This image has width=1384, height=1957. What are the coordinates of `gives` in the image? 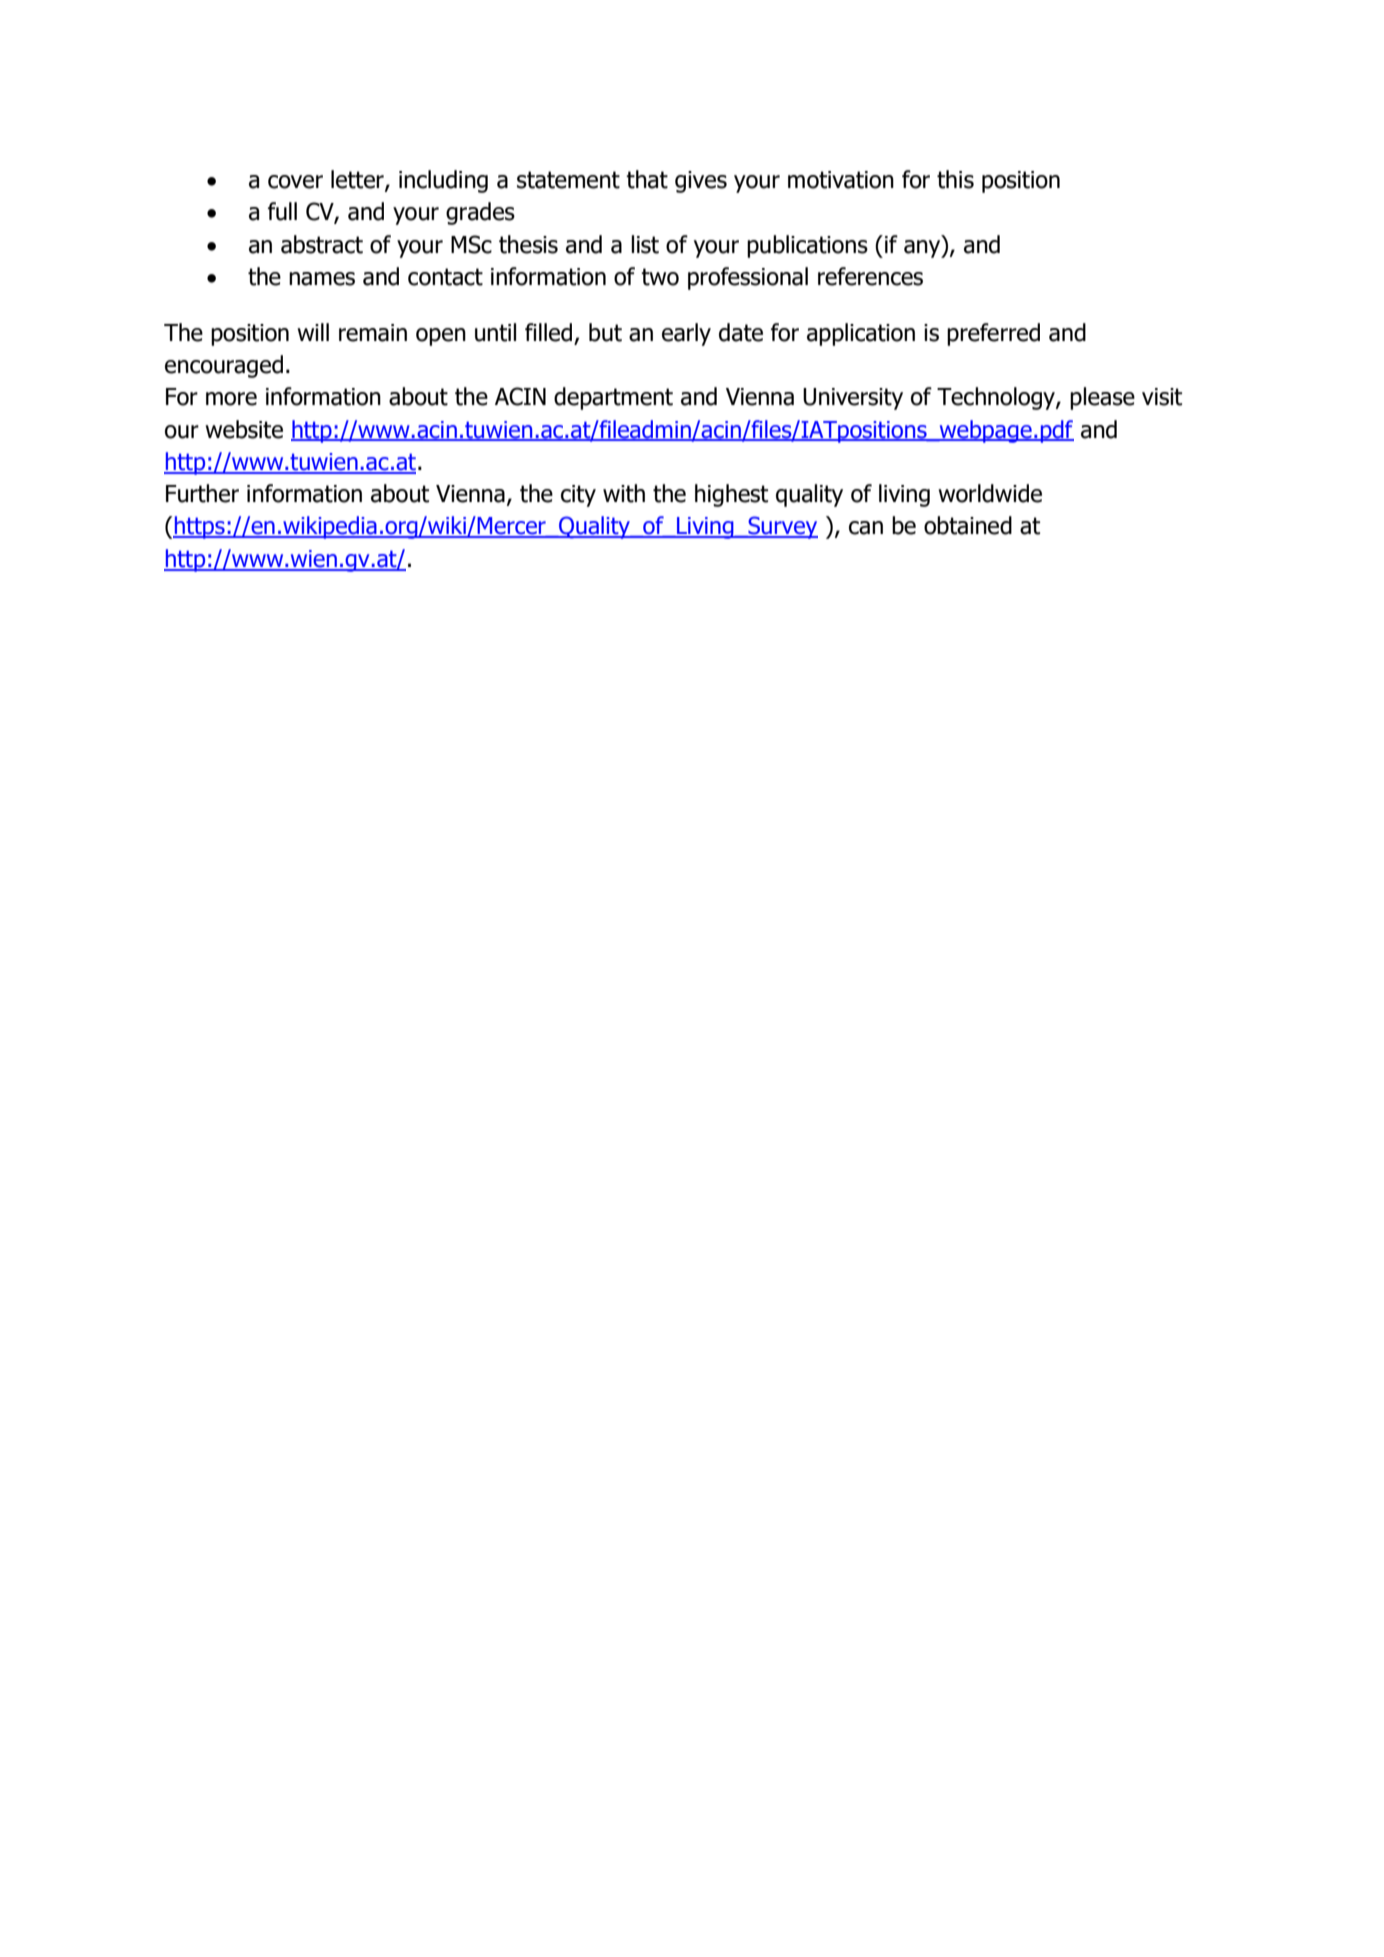 It's located at (701, 182).
